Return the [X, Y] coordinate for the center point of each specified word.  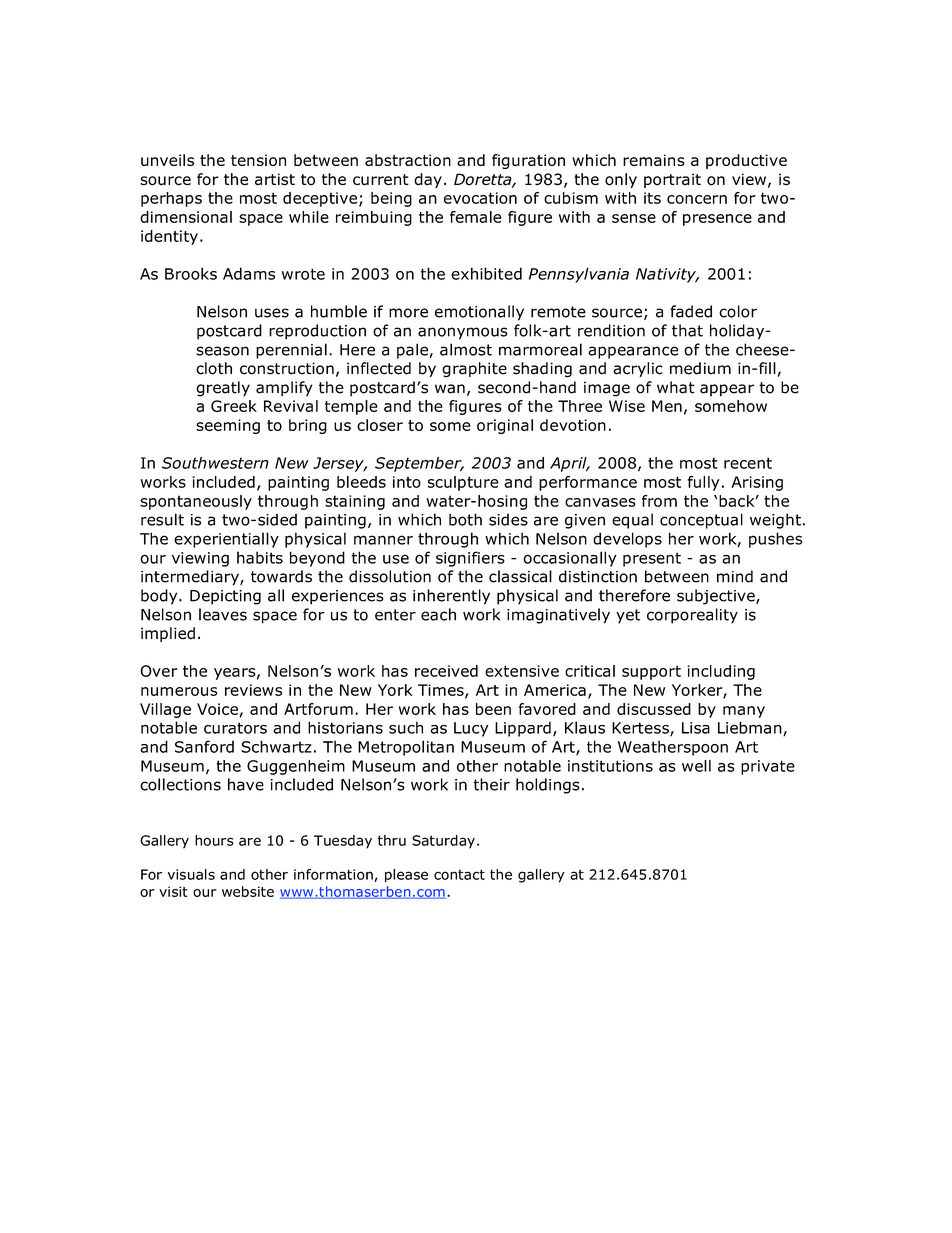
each [438, 614]
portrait [672, 180]
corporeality [692, 616]
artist [275, 179]
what [676, 387]
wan [450, 389]
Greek [234, 406]
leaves [223, 614]
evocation [480, 198]
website [248, 891]
